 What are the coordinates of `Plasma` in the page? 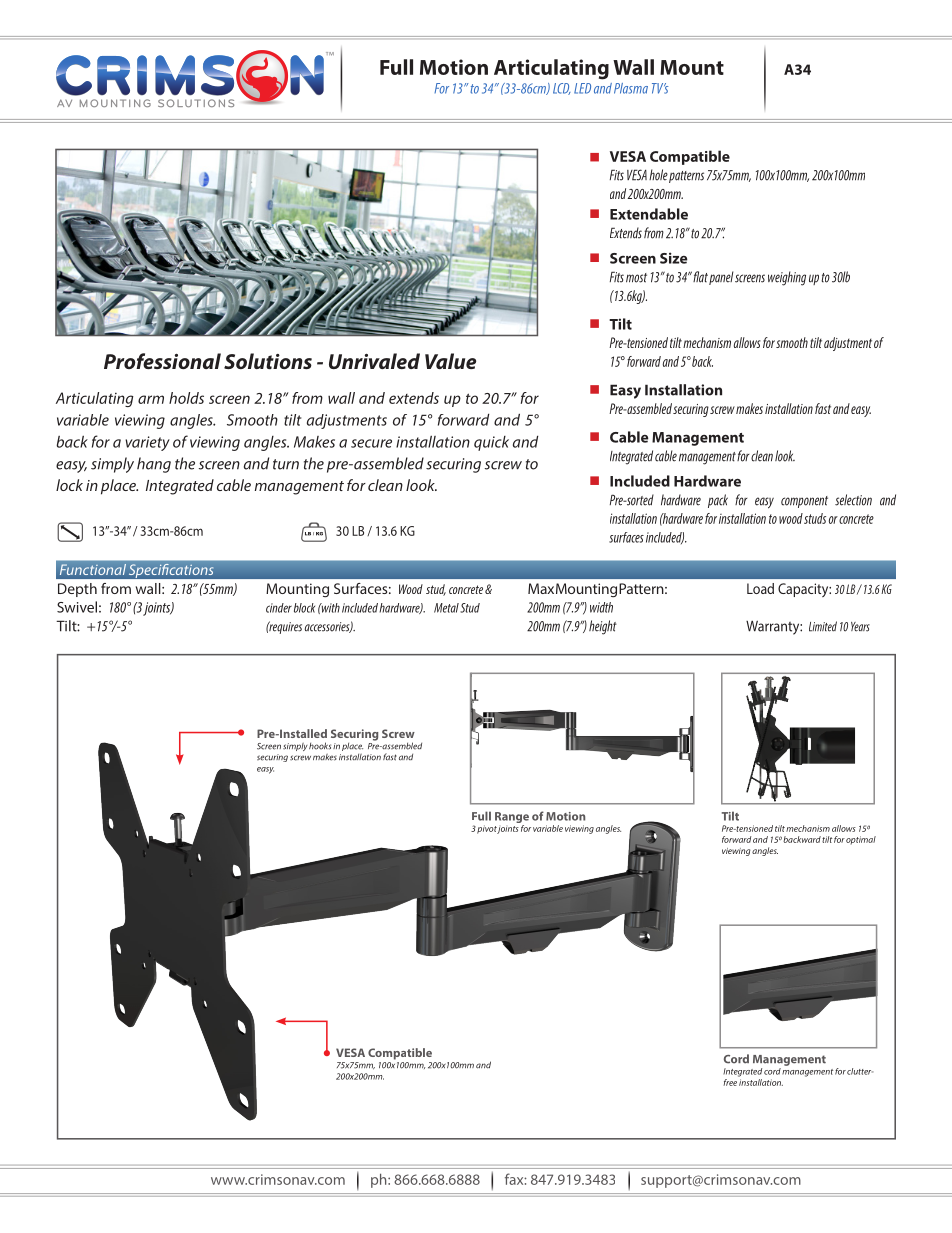 It's located at (631, 88).
